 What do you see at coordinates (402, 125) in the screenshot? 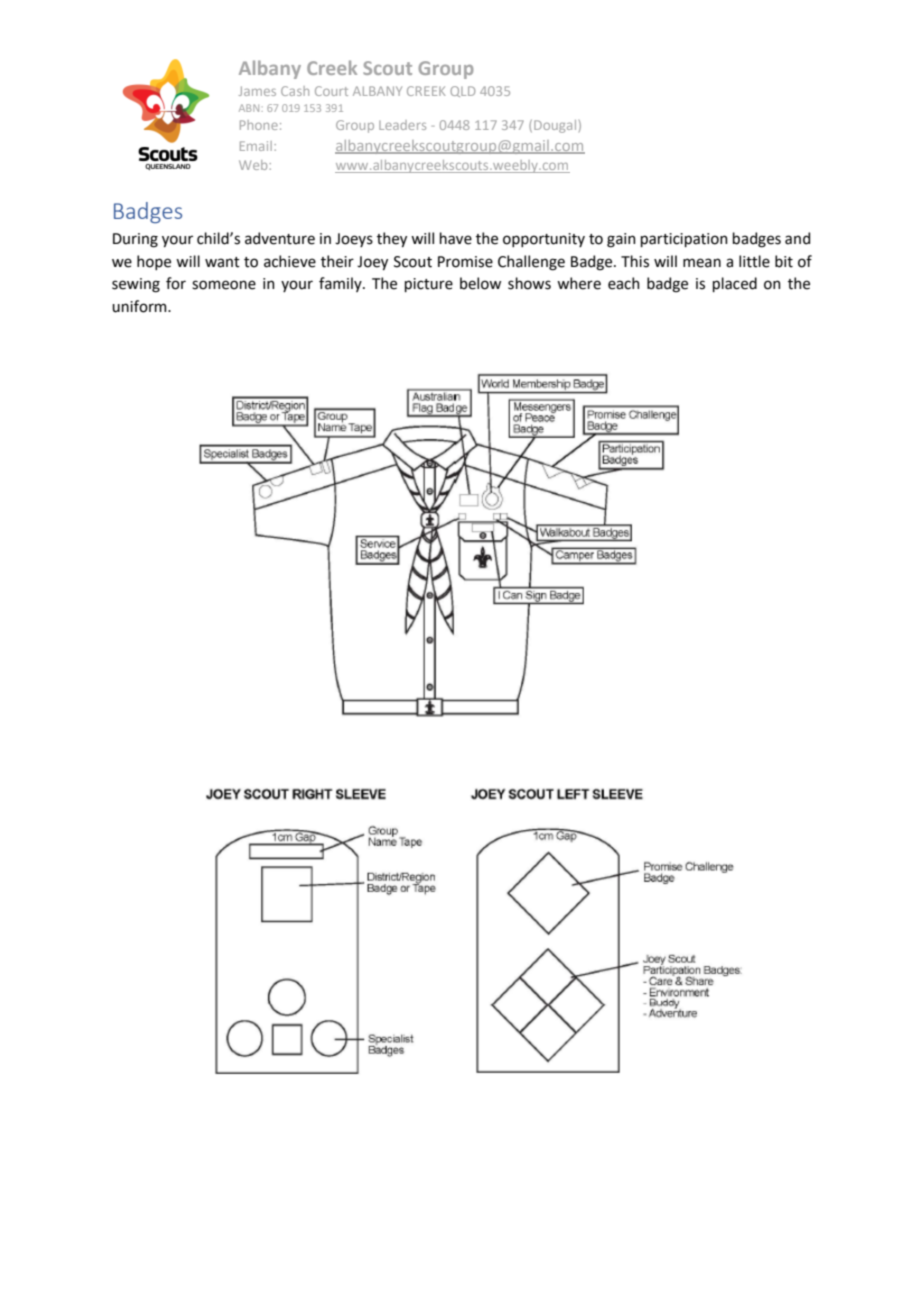
I see `Leaders` at bounding box center [402, 125].
